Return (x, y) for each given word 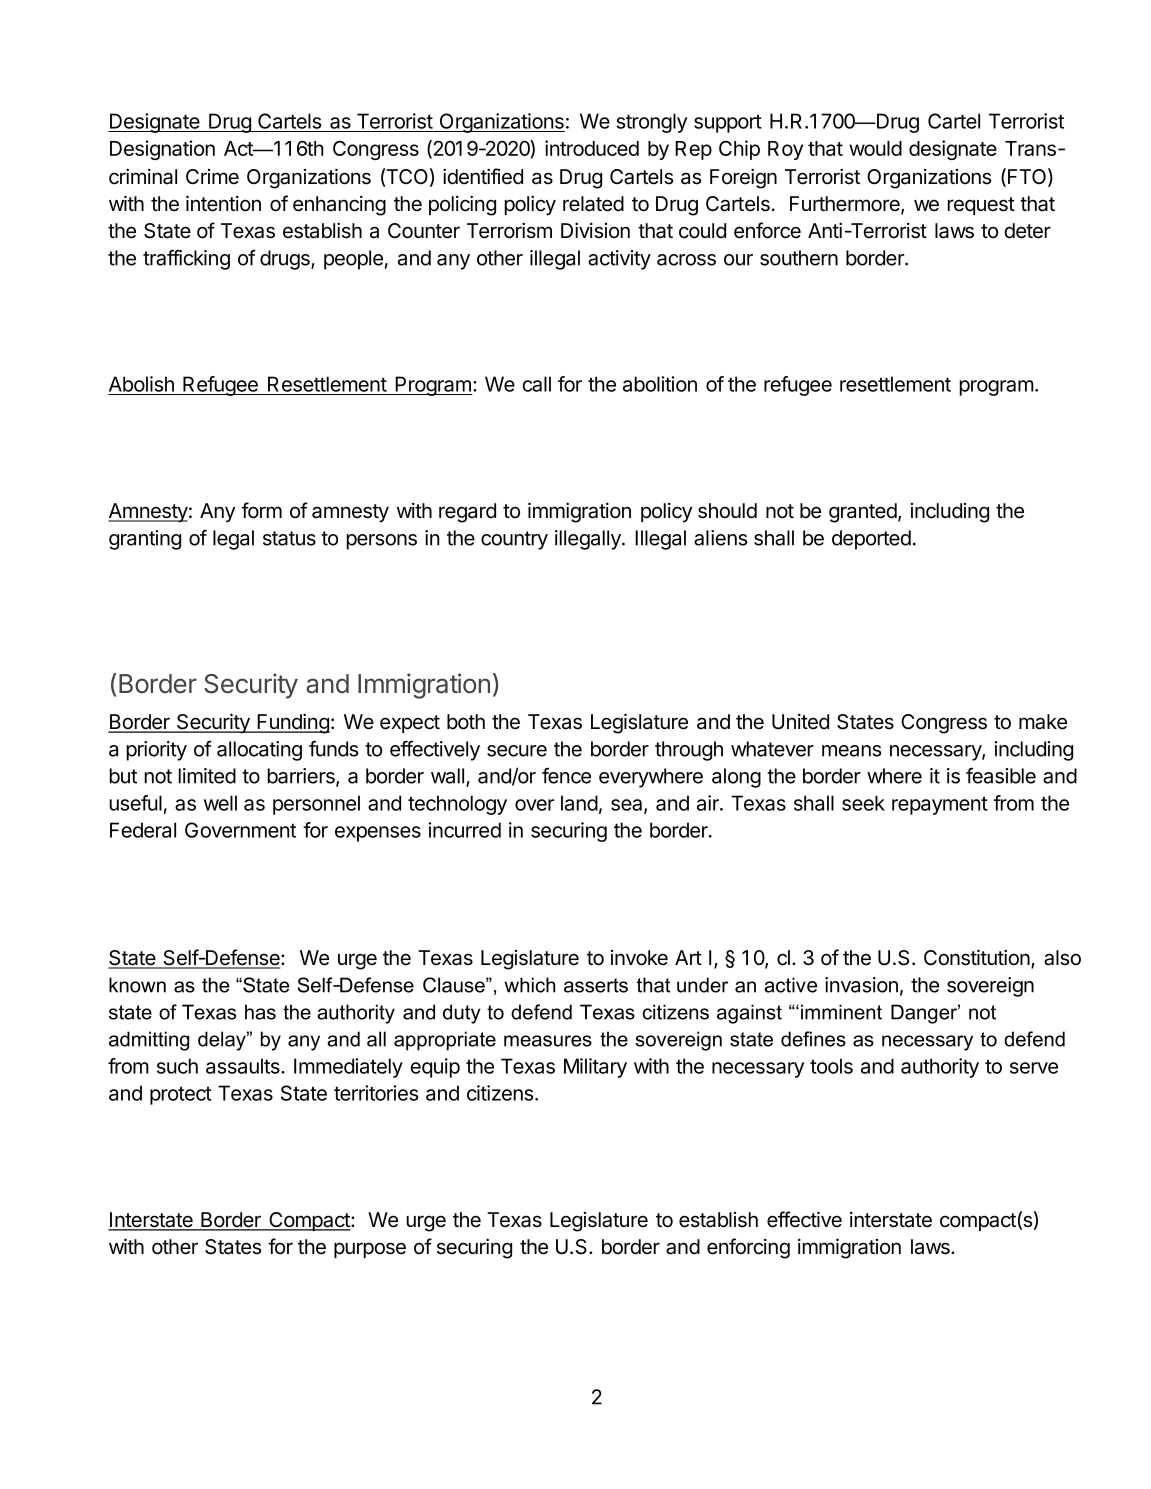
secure (517, 751)
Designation (162, 150)
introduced (592, 148)
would (875, 148)
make (1043, 722)
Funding (292, 724)
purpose (370, 1250)
